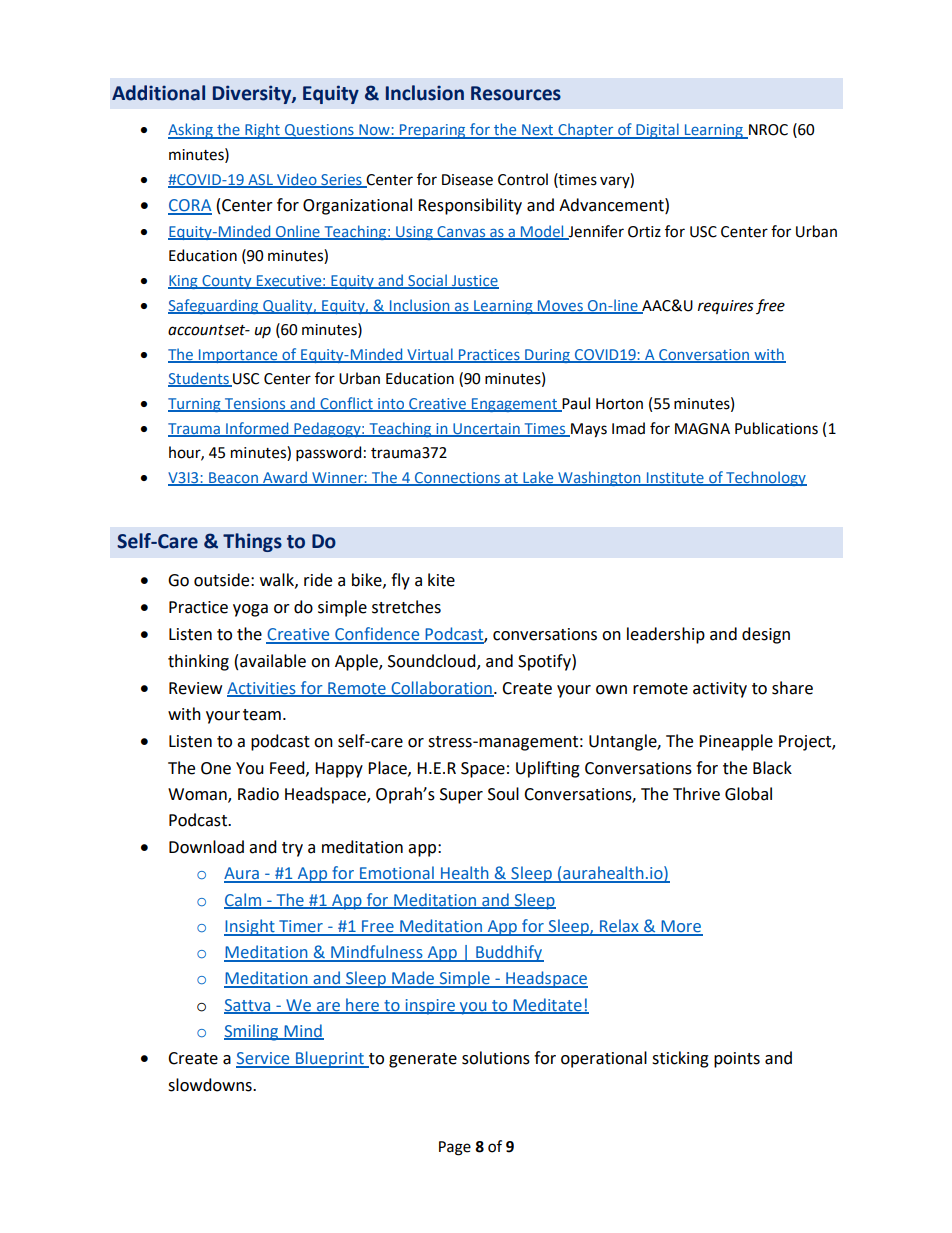 Image resolution: width=952 pixels, height=1233 pixels. What do you see at coordinates (211, 1085) in the document?
I see `slowdowns` at bounding box center [211, 1085].
